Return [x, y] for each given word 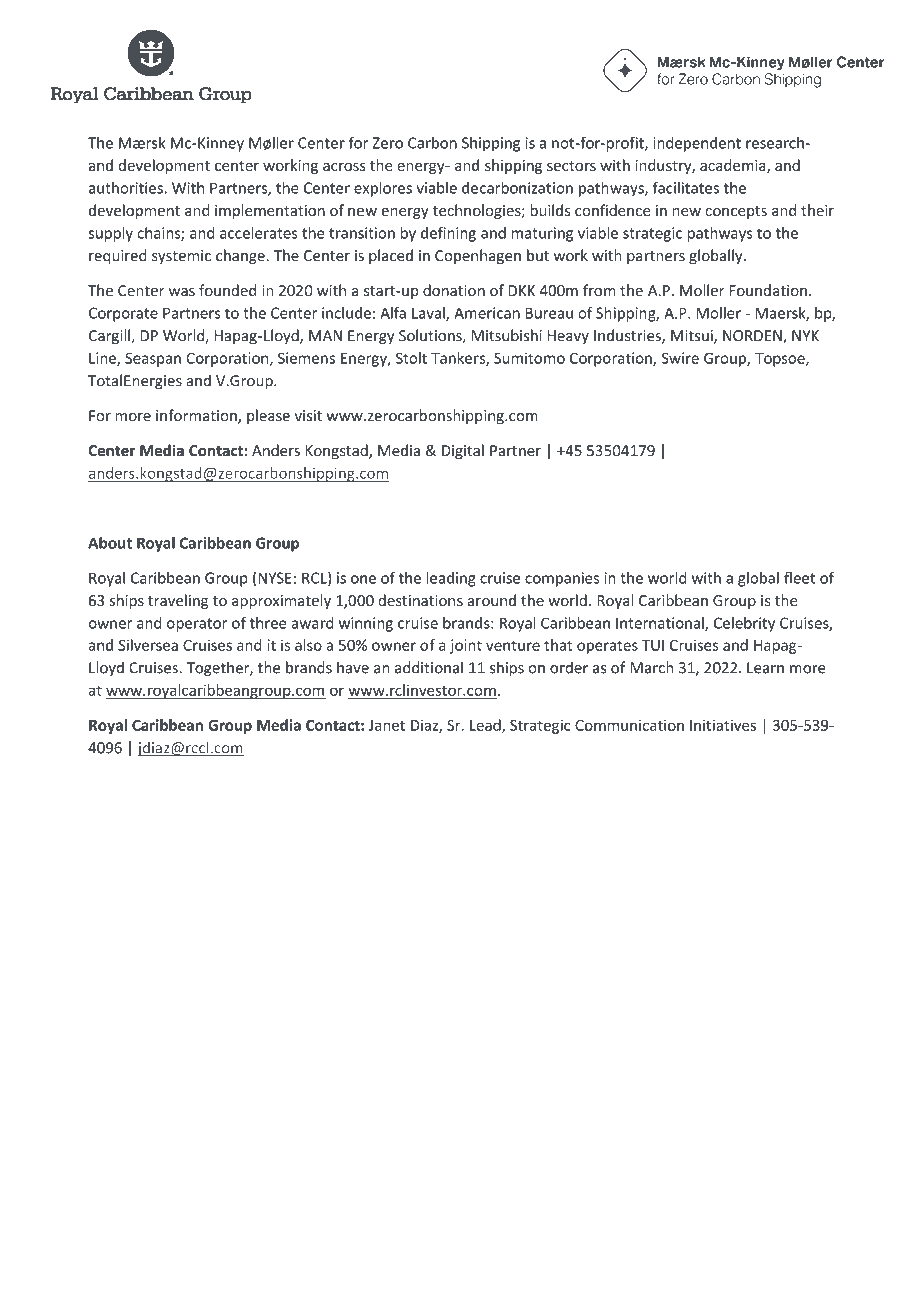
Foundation [768, 290]
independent [697, 144]
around [492, 600]
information [197, 416]
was [182, 292]
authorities [127, 188]
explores [383, 189]
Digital [463, 451]
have [353, 667]
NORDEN [753, 337]
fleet [799, 578]
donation [454, 290]
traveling [178, 601]
